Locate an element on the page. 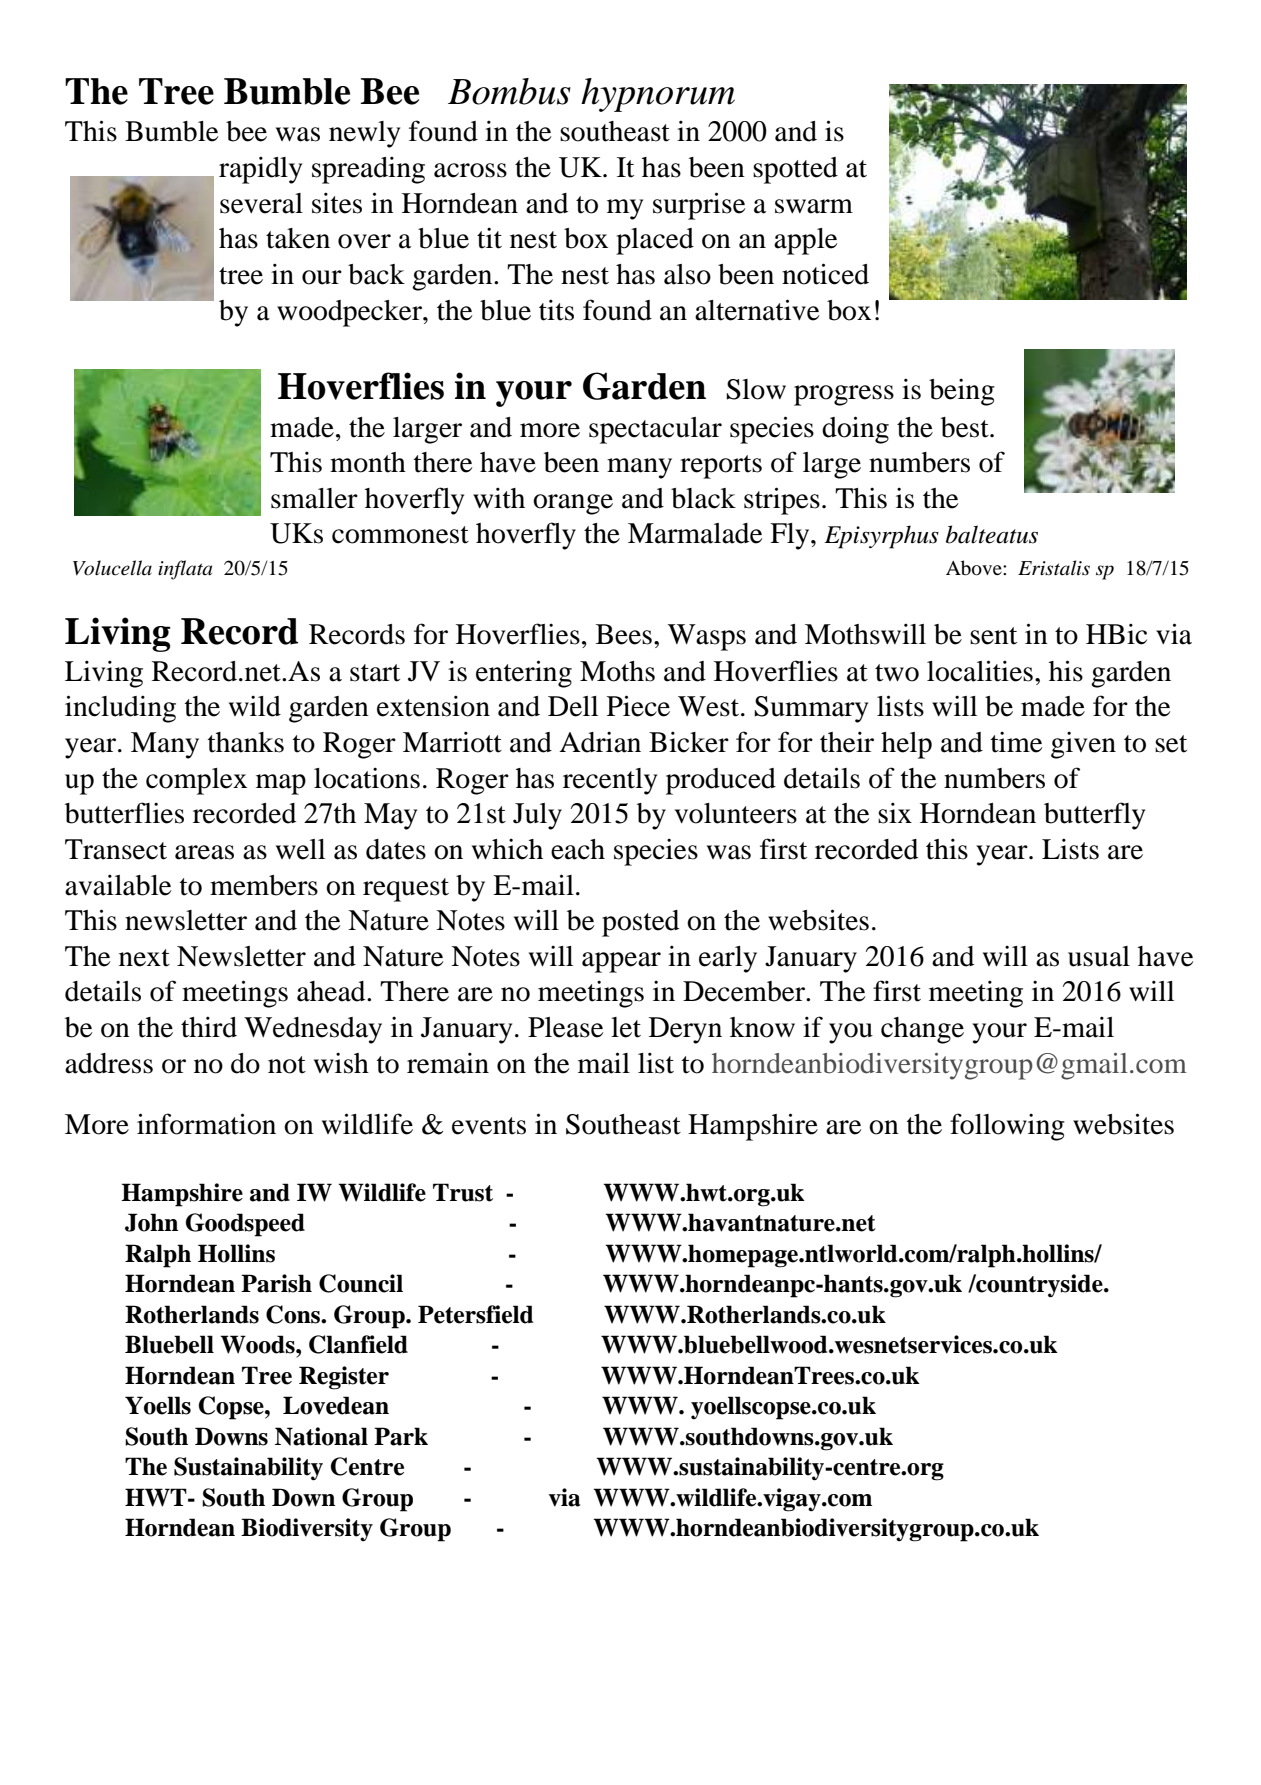 Image resolution: width=1261 pixels, height=1785 pixels. black is located at coordinates (703, 498).
